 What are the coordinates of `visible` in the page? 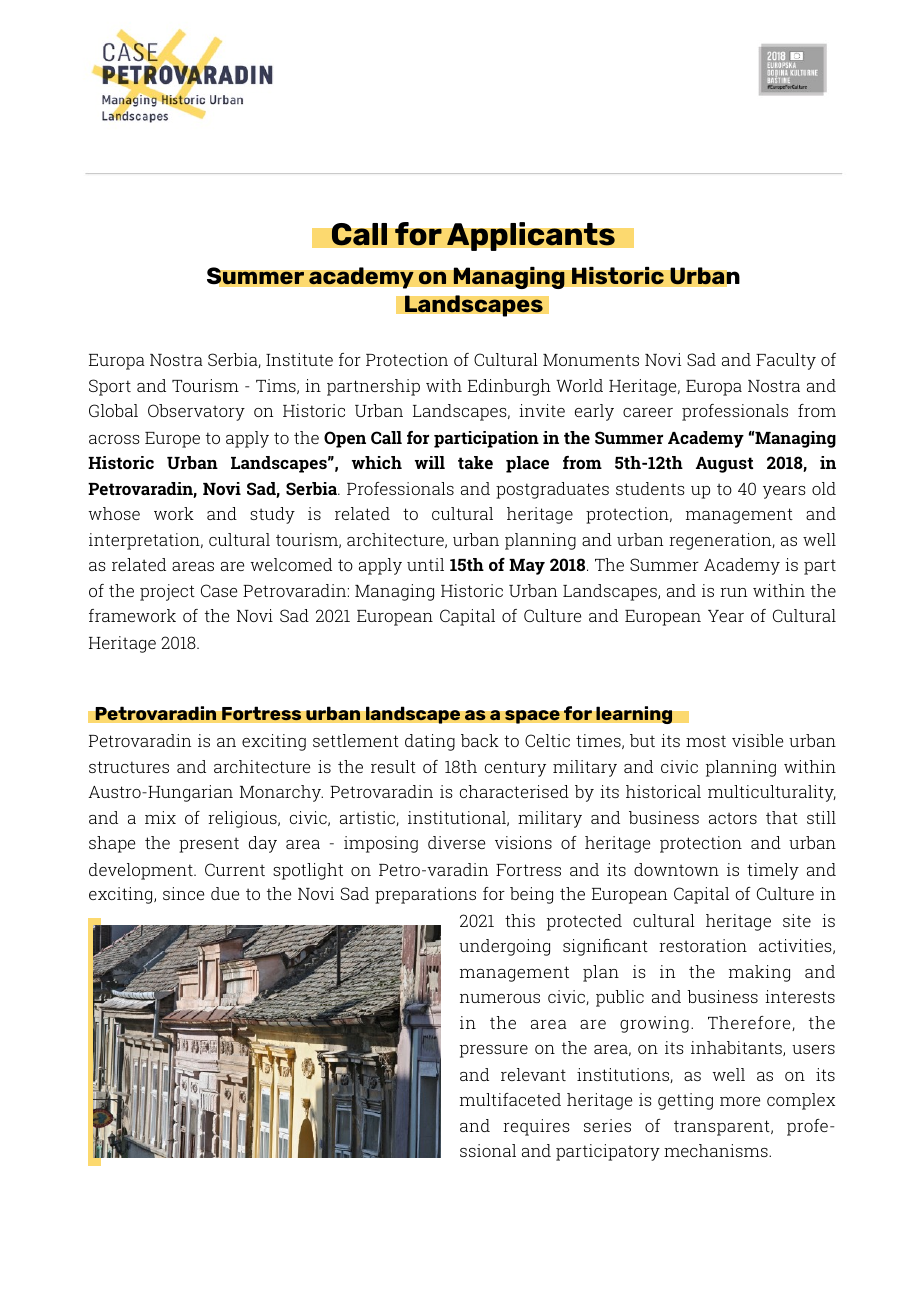 It's located at (757, 740).
